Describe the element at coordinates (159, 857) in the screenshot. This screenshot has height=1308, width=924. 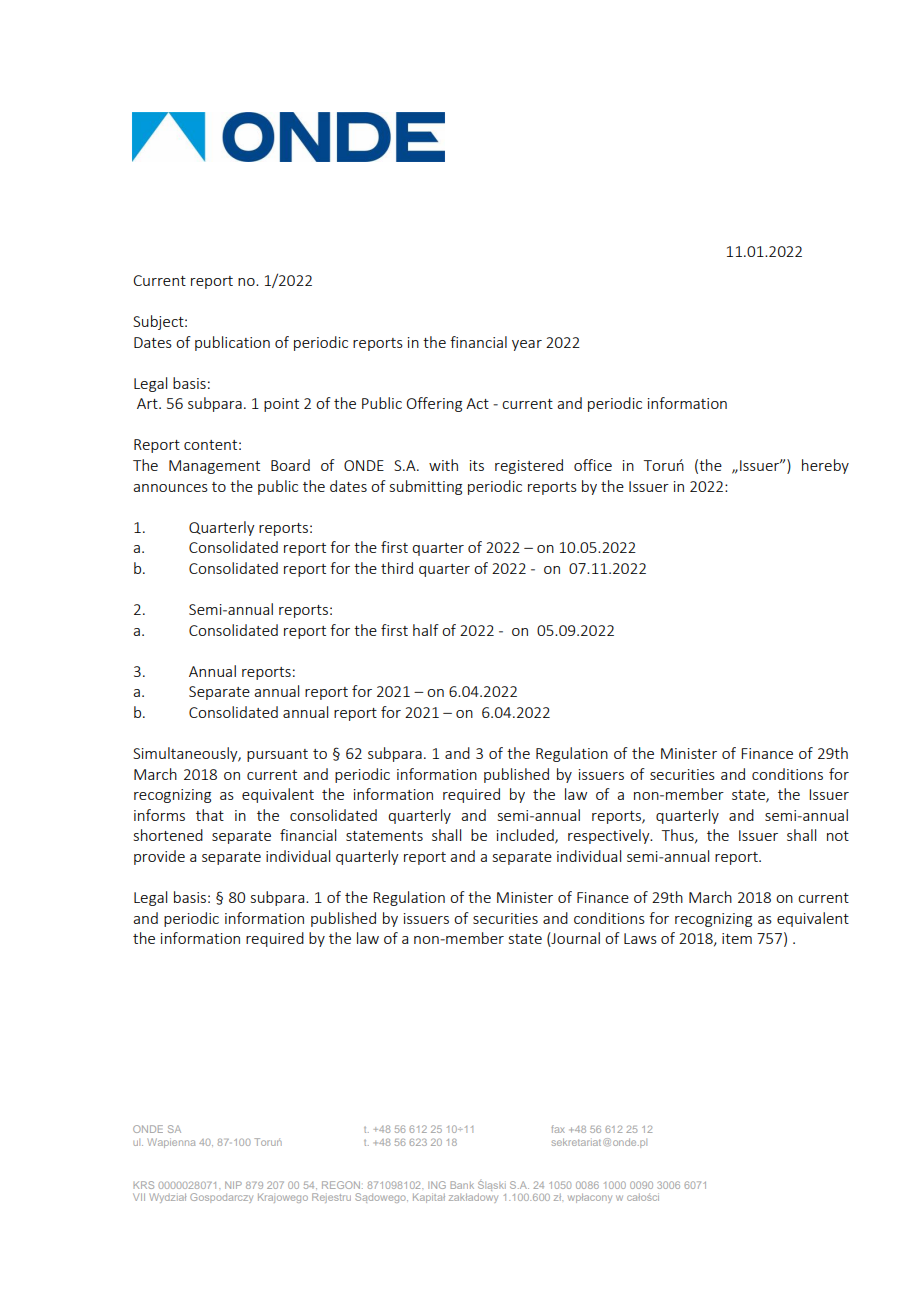
I see `provide` at that location.
